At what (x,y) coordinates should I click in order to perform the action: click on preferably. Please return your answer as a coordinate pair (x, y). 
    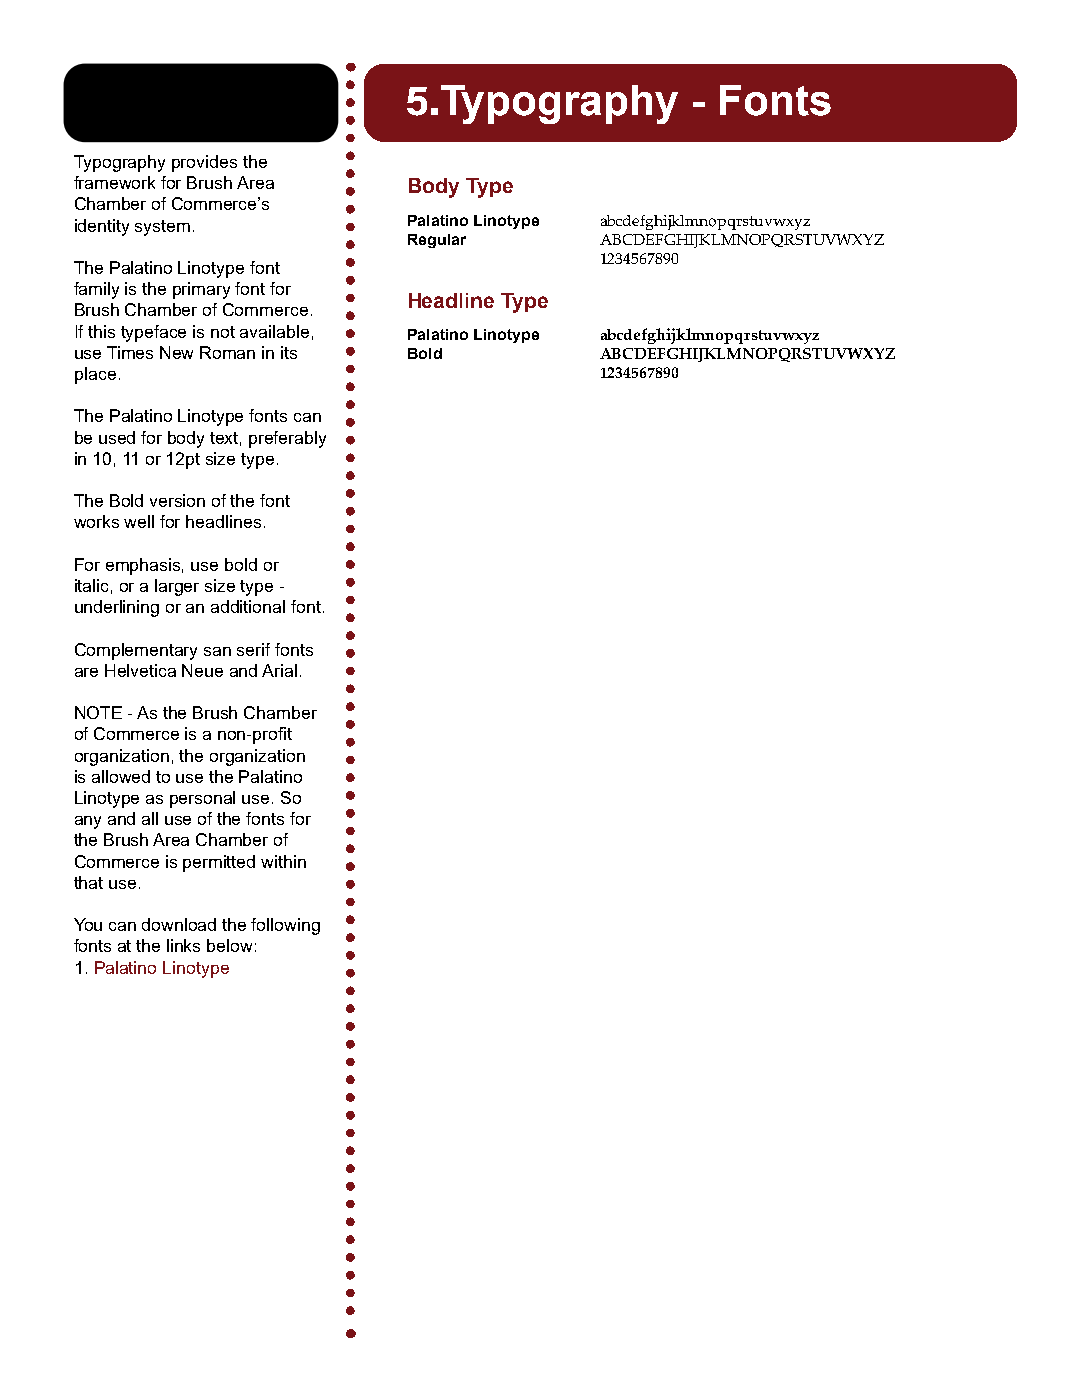
    Looking at the image, I should click on (287, 439).
